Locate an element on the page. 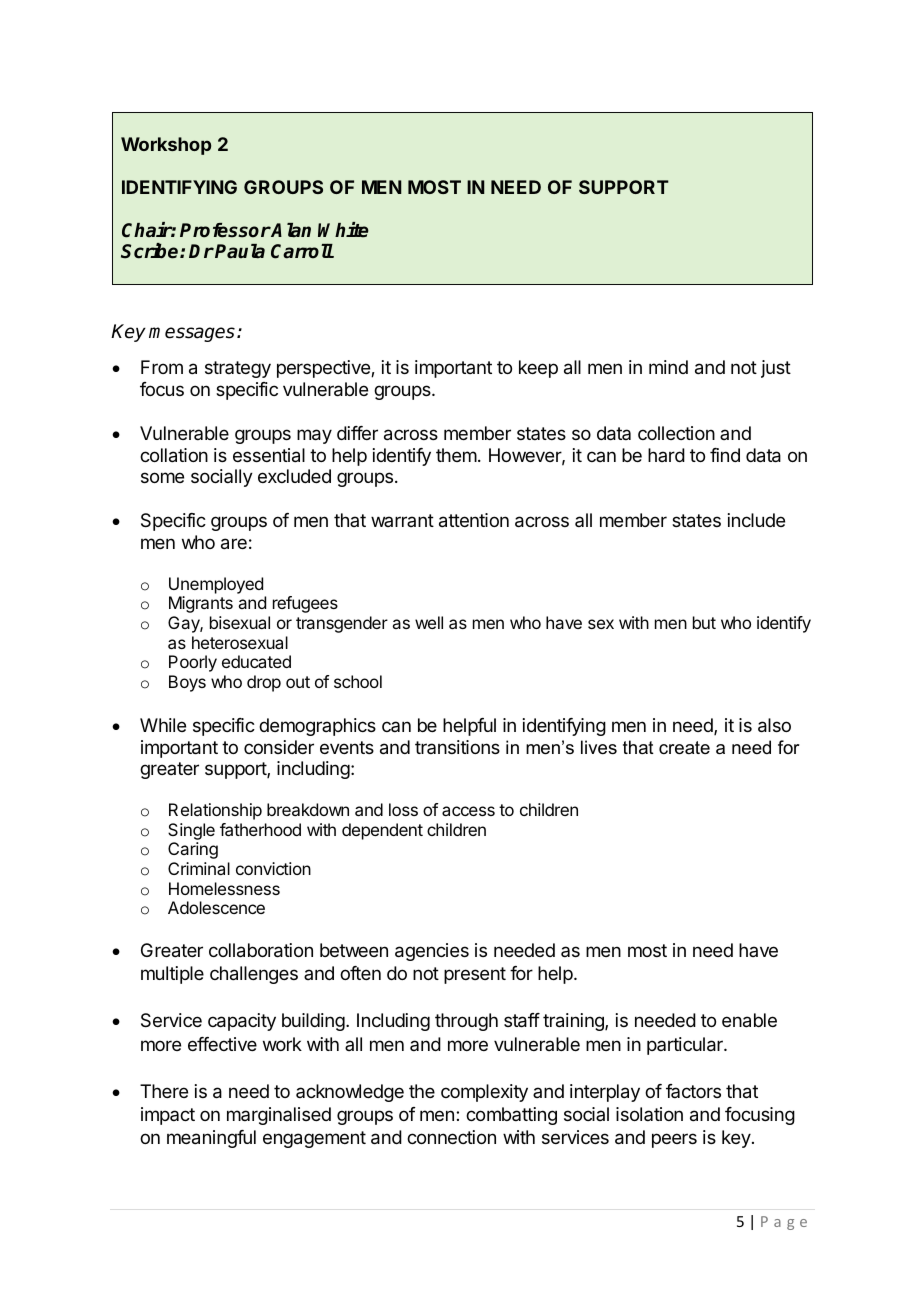 The height and width of the page is (1308, 924). meaningful is located at coordinates (211, 1139).
